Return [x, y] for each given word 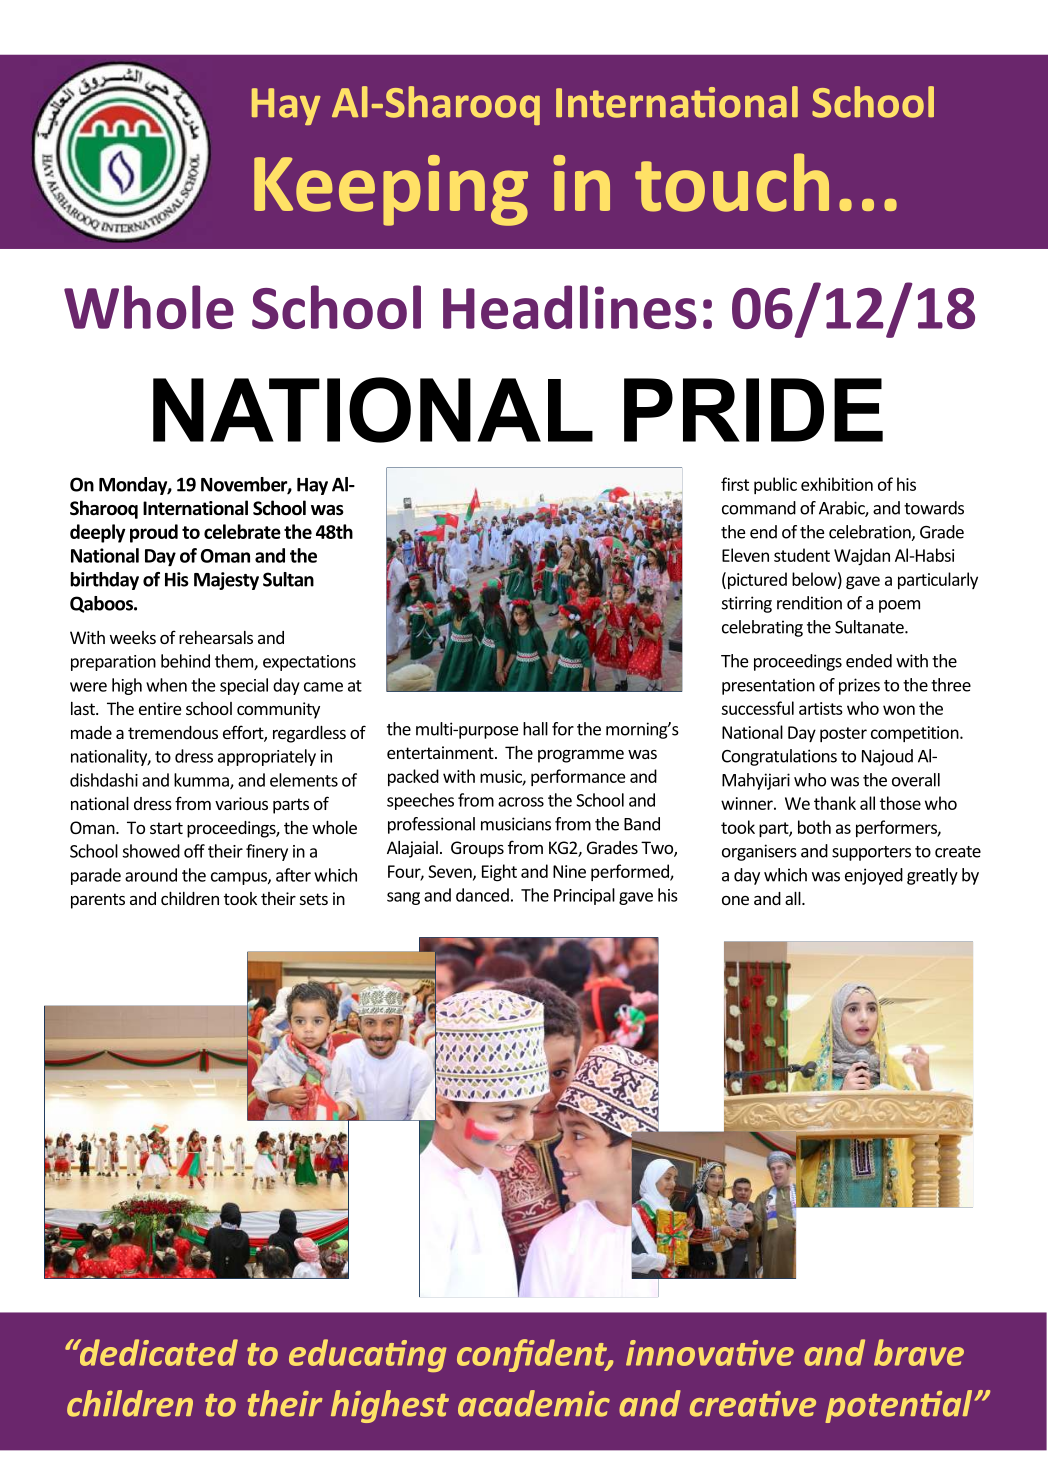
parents [98, 901]
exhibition [837, 484]
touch [732, 182]
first [735, 484]
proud [154, 533]
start [166, 828]
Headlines [570, 307]
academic [534, 1403]
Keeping [391, 190]
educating [367, 1355]
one [735, 900]
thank [835, 803]
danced [482, 895]
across [521, 802]
